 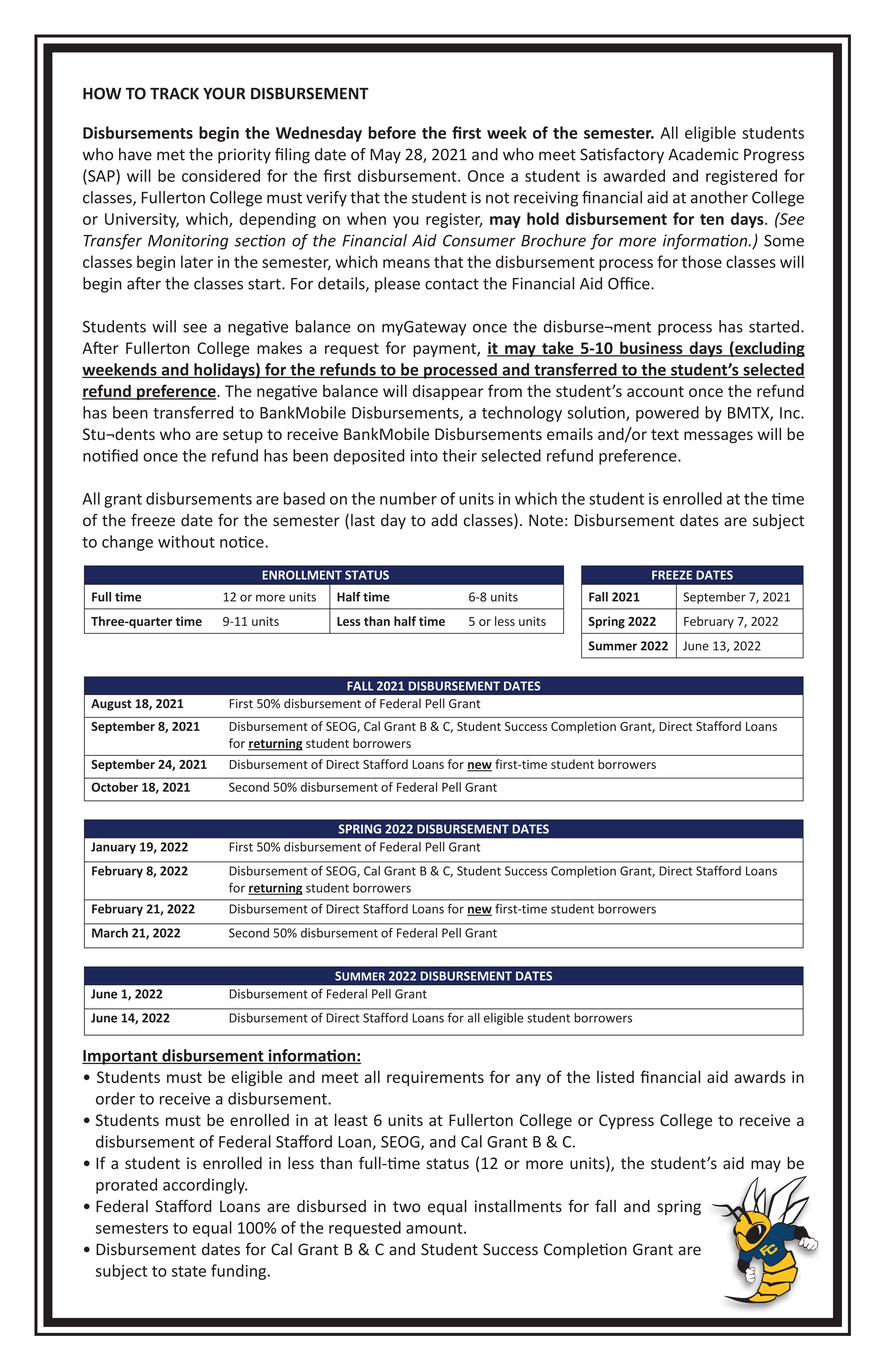 What do you see at coordinates (791, 413) in the screenshot?
I see `Inc` at bounding box center [791, 413].
